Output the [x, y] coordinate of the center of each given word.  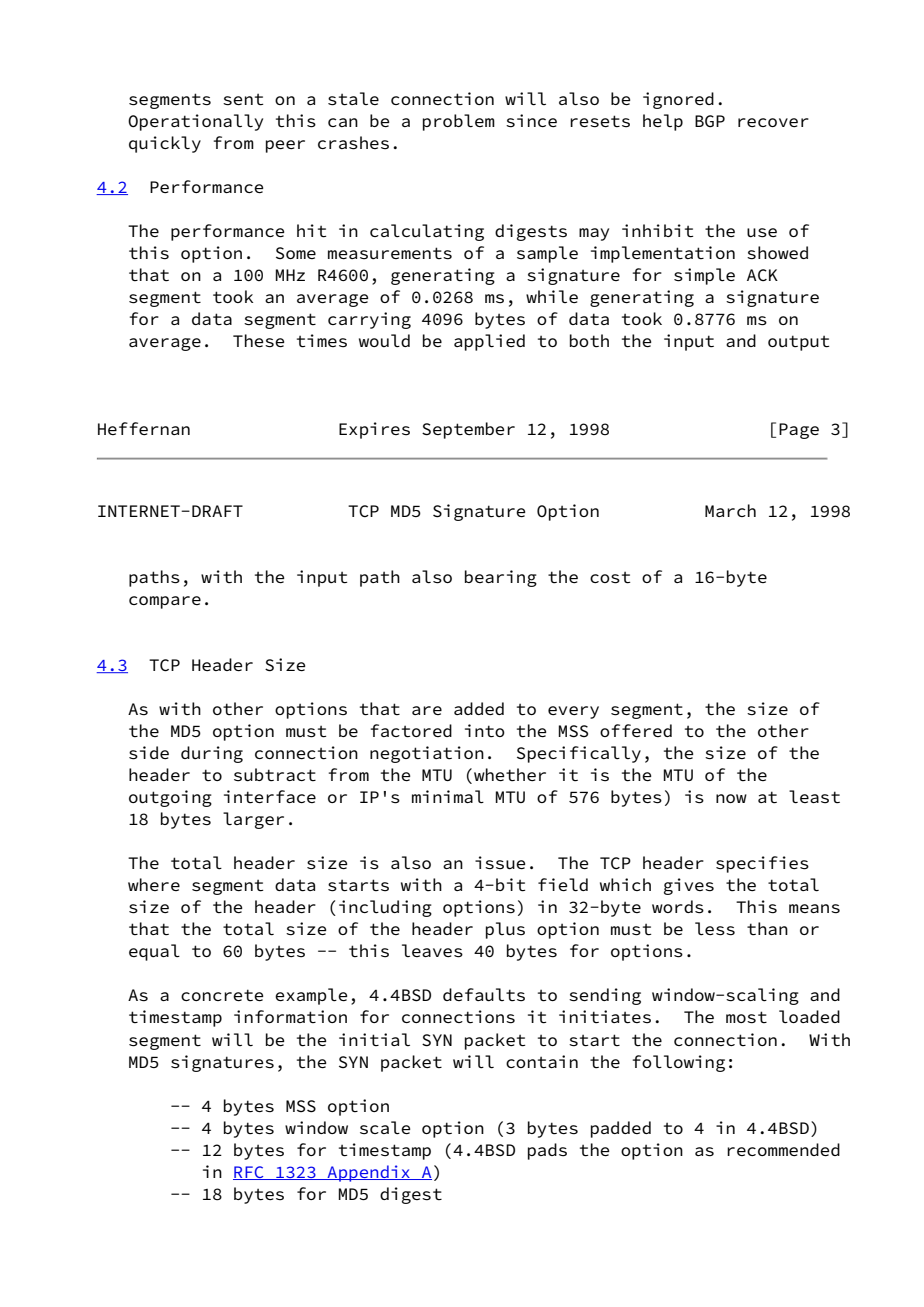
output [798, 343]
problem [459, 122]
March [730, 510]
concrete [222, 995]
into [485, 730]
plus [505, 930]
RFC [249, 1173]
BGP [710, 121]
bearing [501, 578]
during [212, 754]
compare [165, 602]
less [715, 929]
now [731, 798]
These [258, 341]
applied [489, 342]
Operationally [195, 122]
